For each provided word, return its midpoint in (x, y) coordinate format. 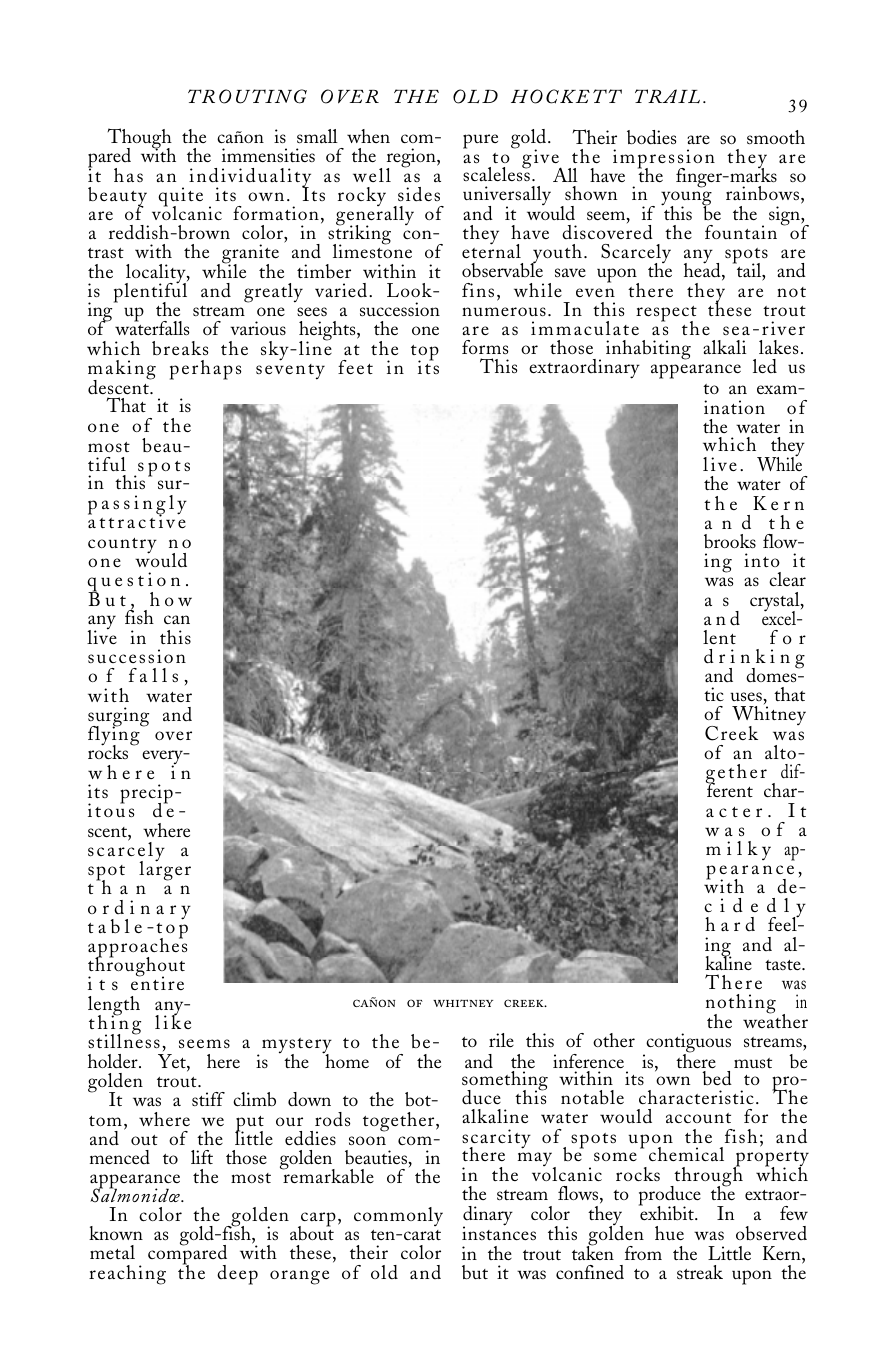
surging (118, 718)
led (765, 366)
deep (237, 1275)
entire (157, 982)
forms (485, 347)
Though (139, 140)
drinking (754, 660)
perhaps (205, 370)
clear (787, 579)
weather (775, 1020)
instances (499, 1232)
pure (480, 141)
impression (664, 160)
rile (501, 1040)
